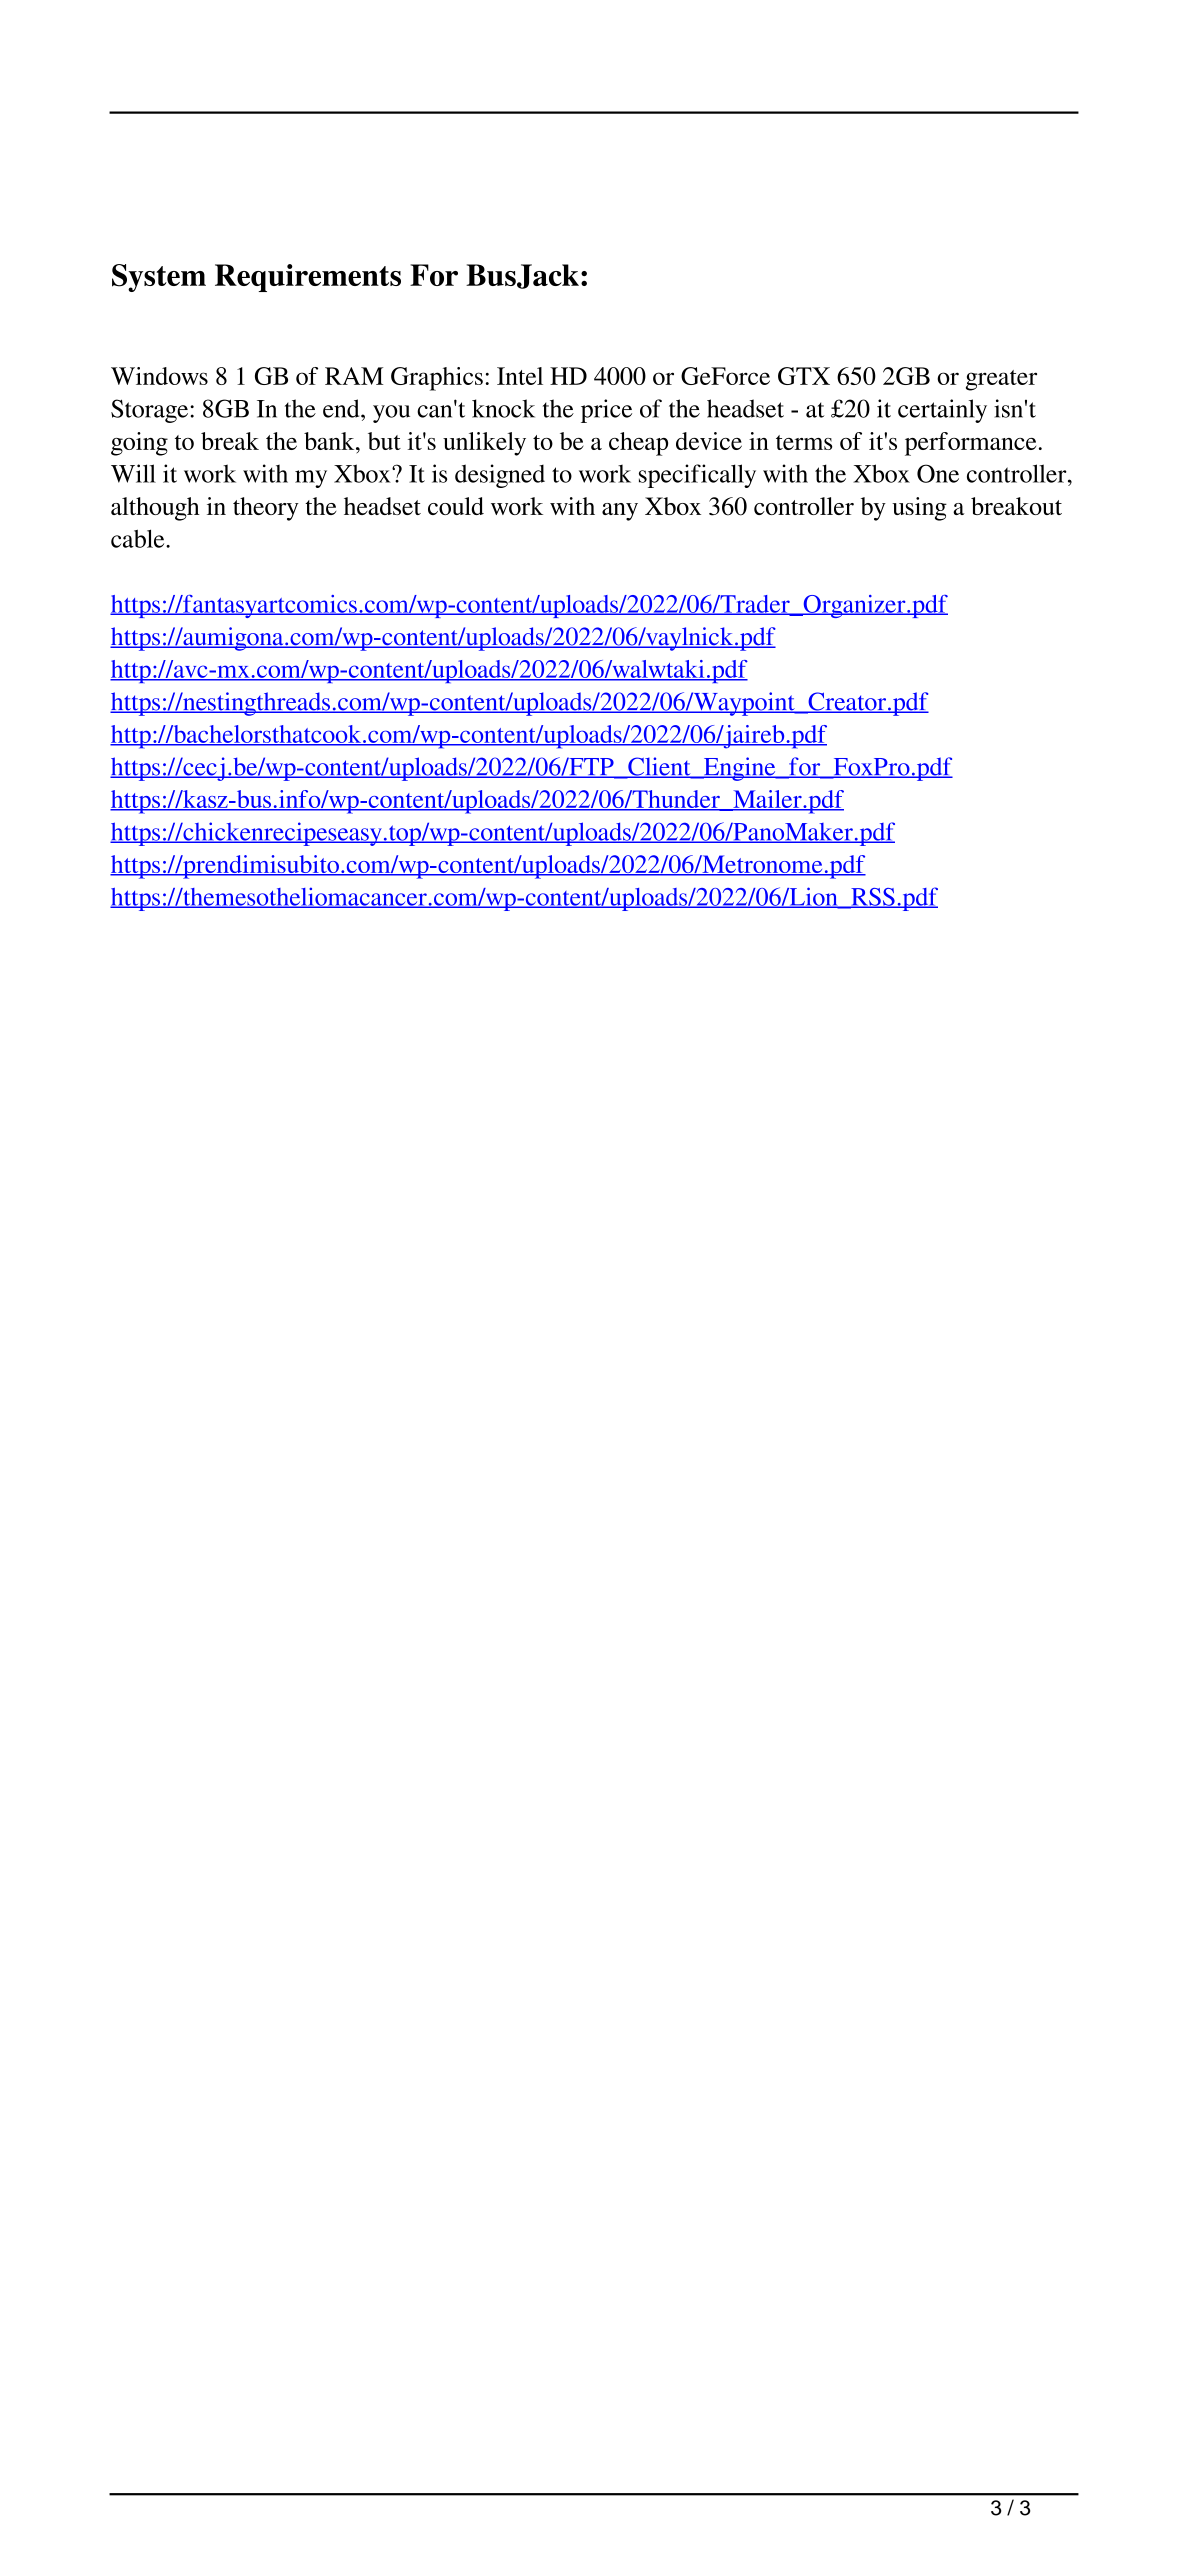 The width and height of the image is (1188, 2568). What do you see at coordinates (606, 411) in the image?
I see `price` at bounding box center [606, 411].
